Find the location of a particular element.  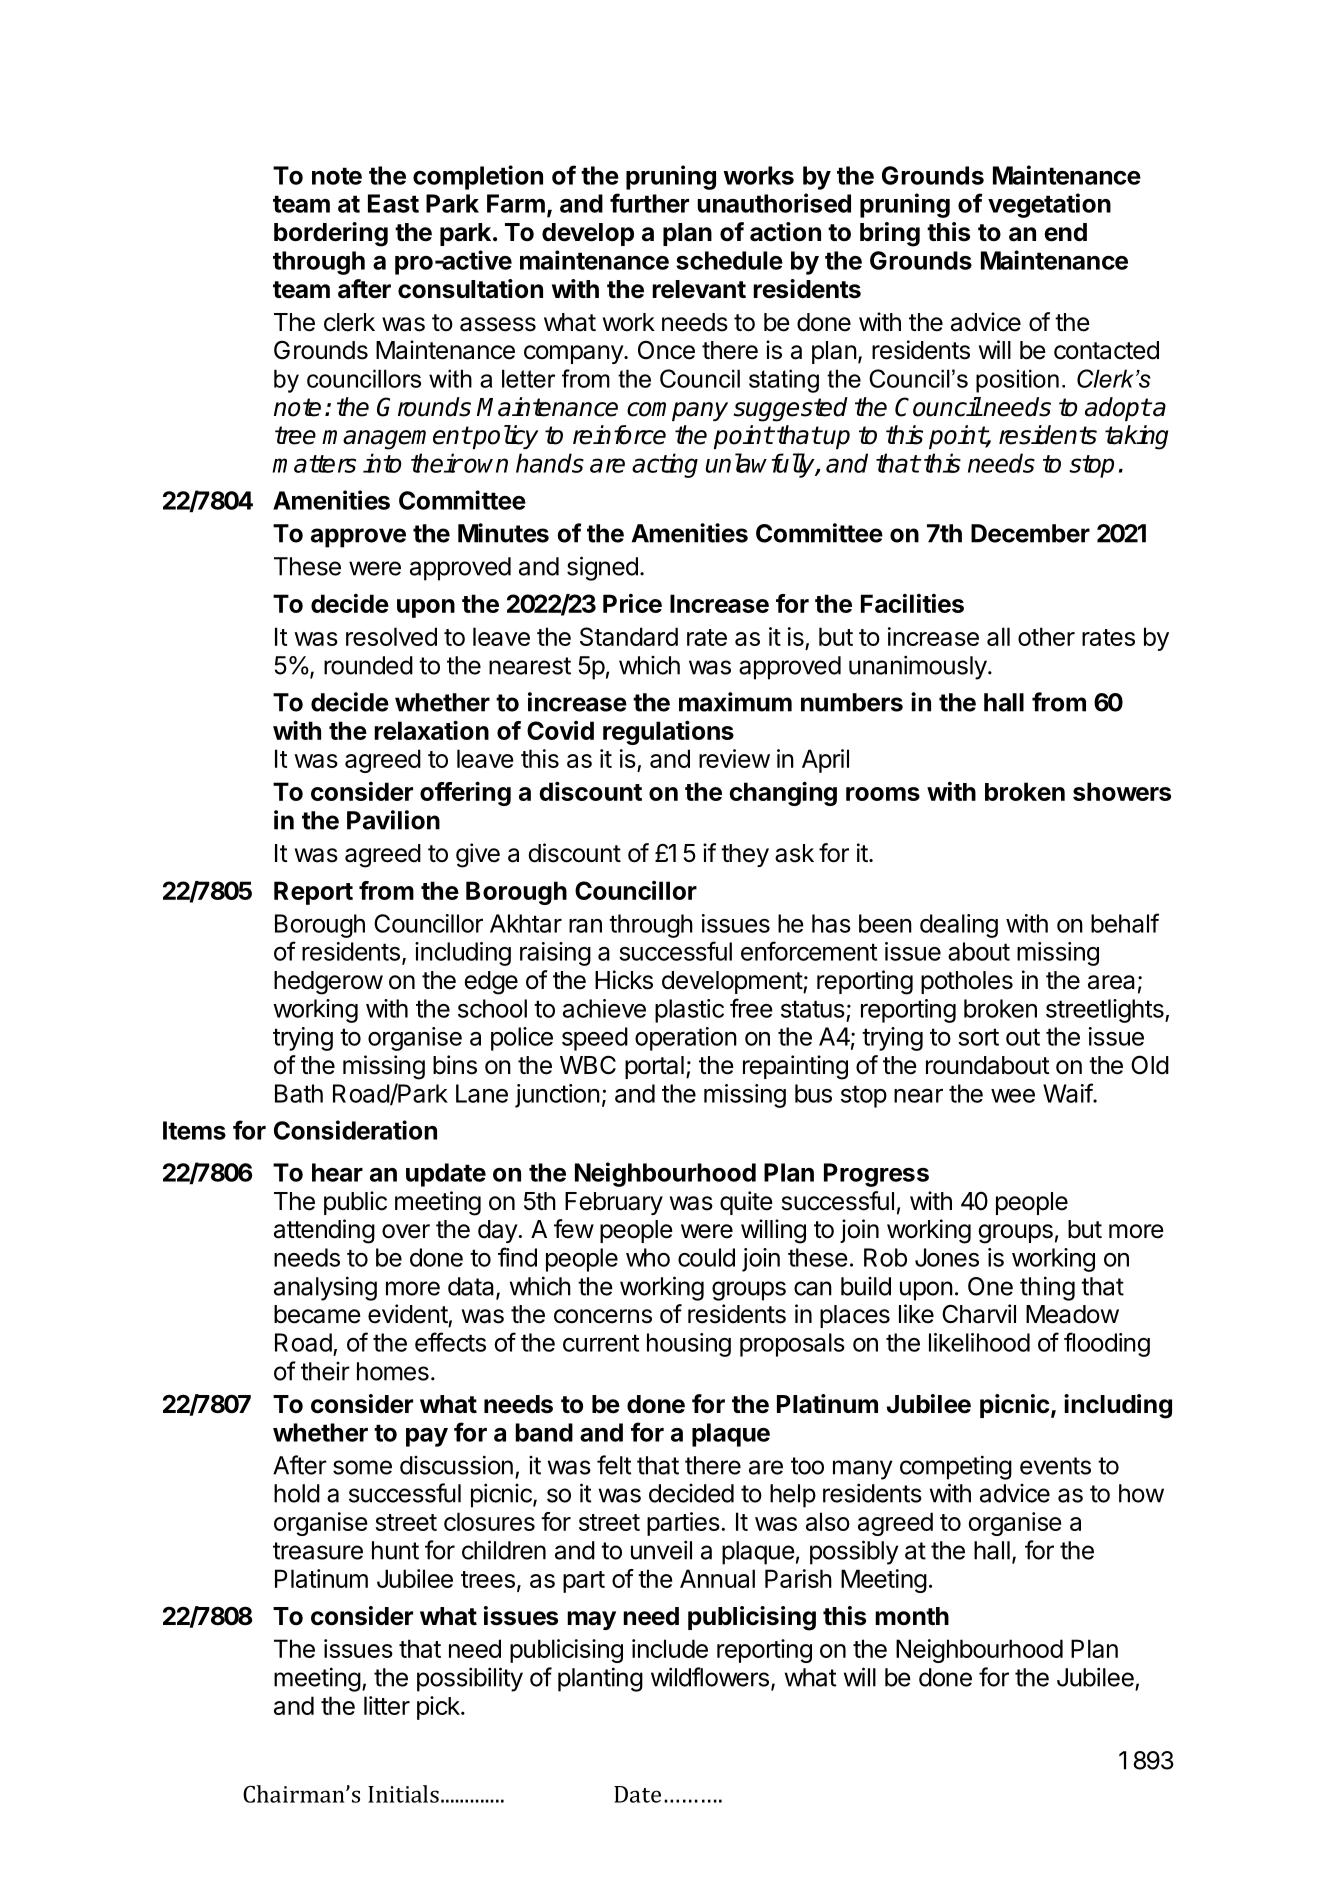

bordering is located at coordinates (331, 234).
